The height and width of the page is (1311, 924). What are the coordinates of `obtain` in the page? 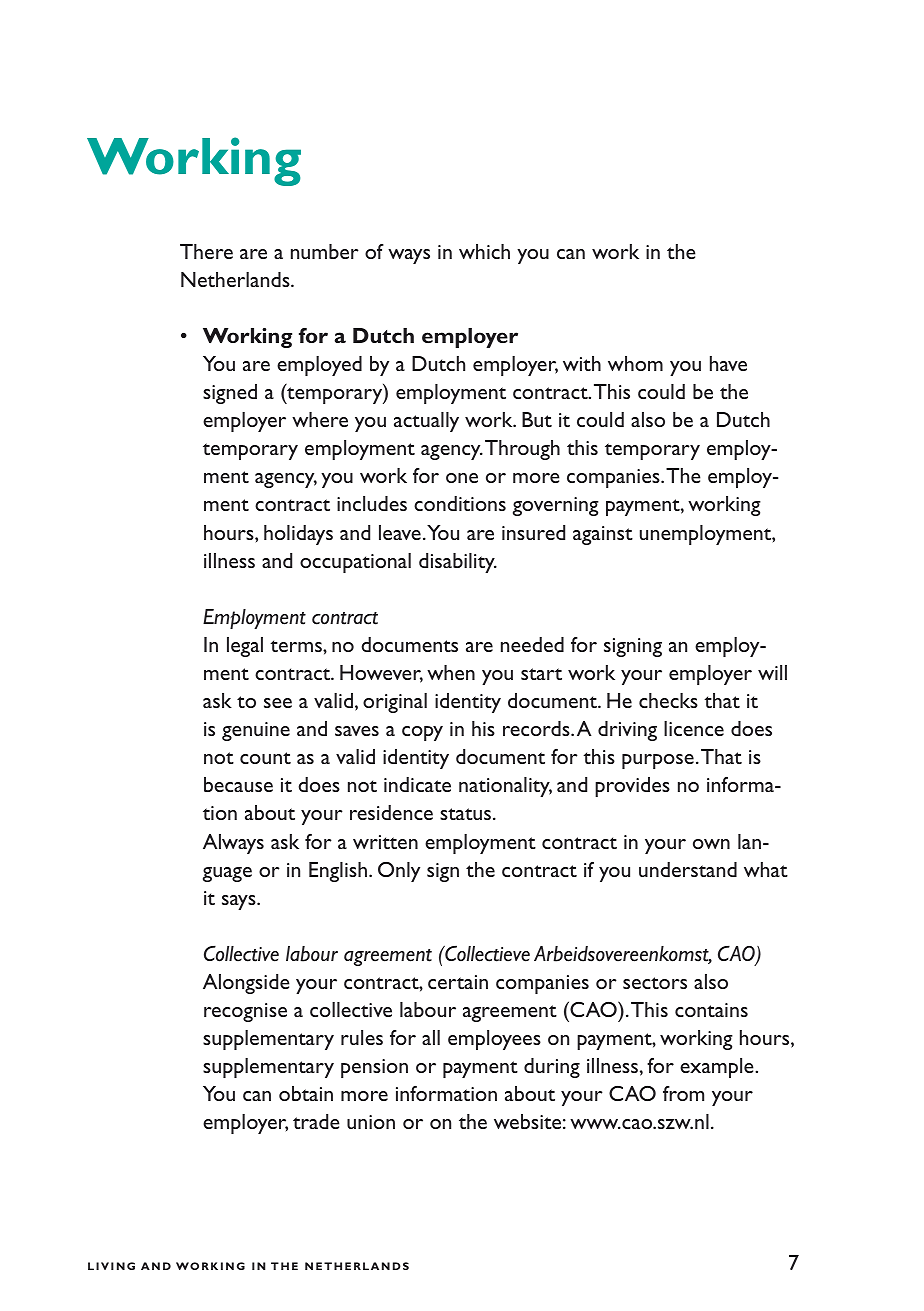 It's located at (306, 1093).
